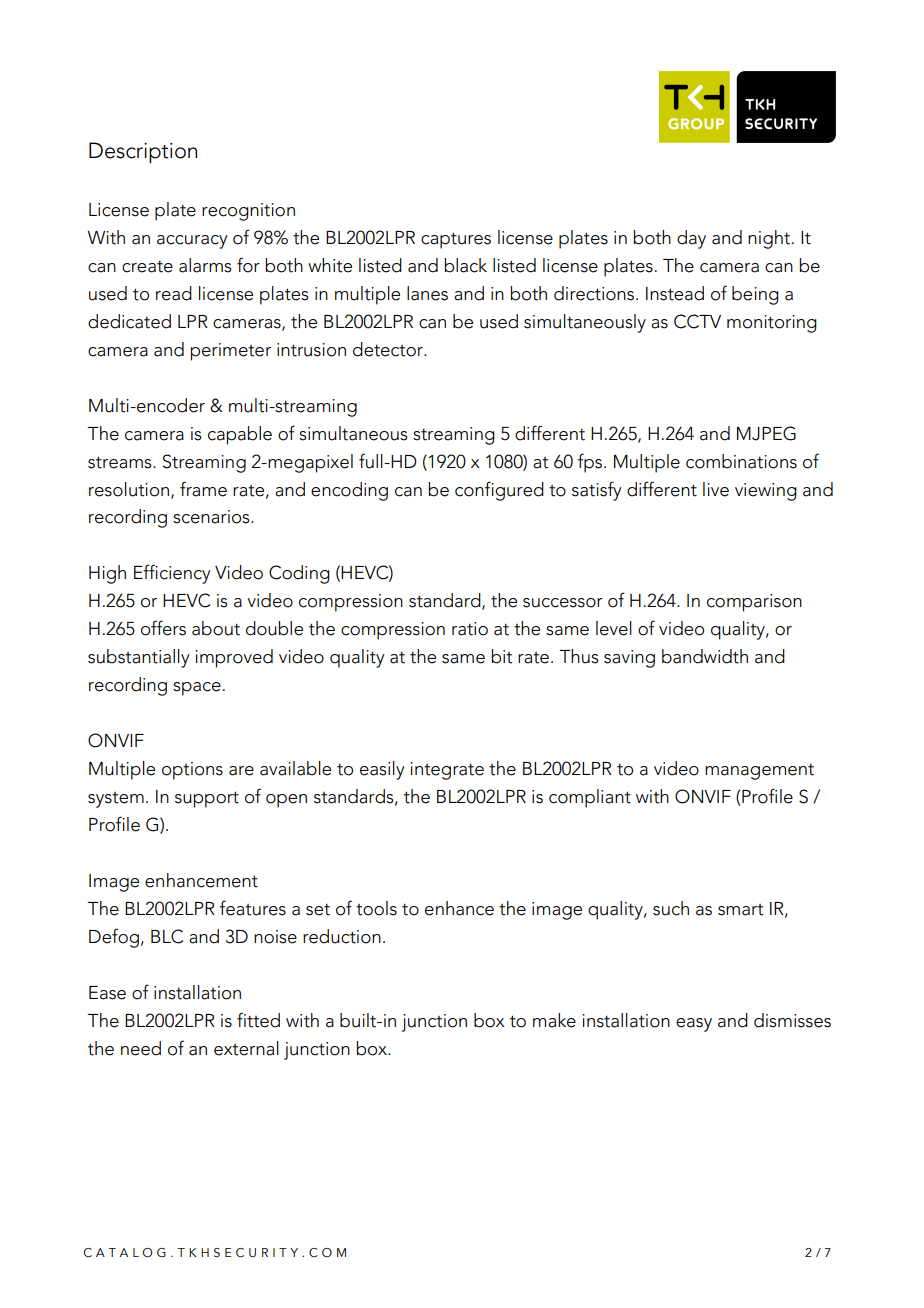  Describe the element at coordinates (172, 574) in the screenshot. I see `Efficiency` at that location.
